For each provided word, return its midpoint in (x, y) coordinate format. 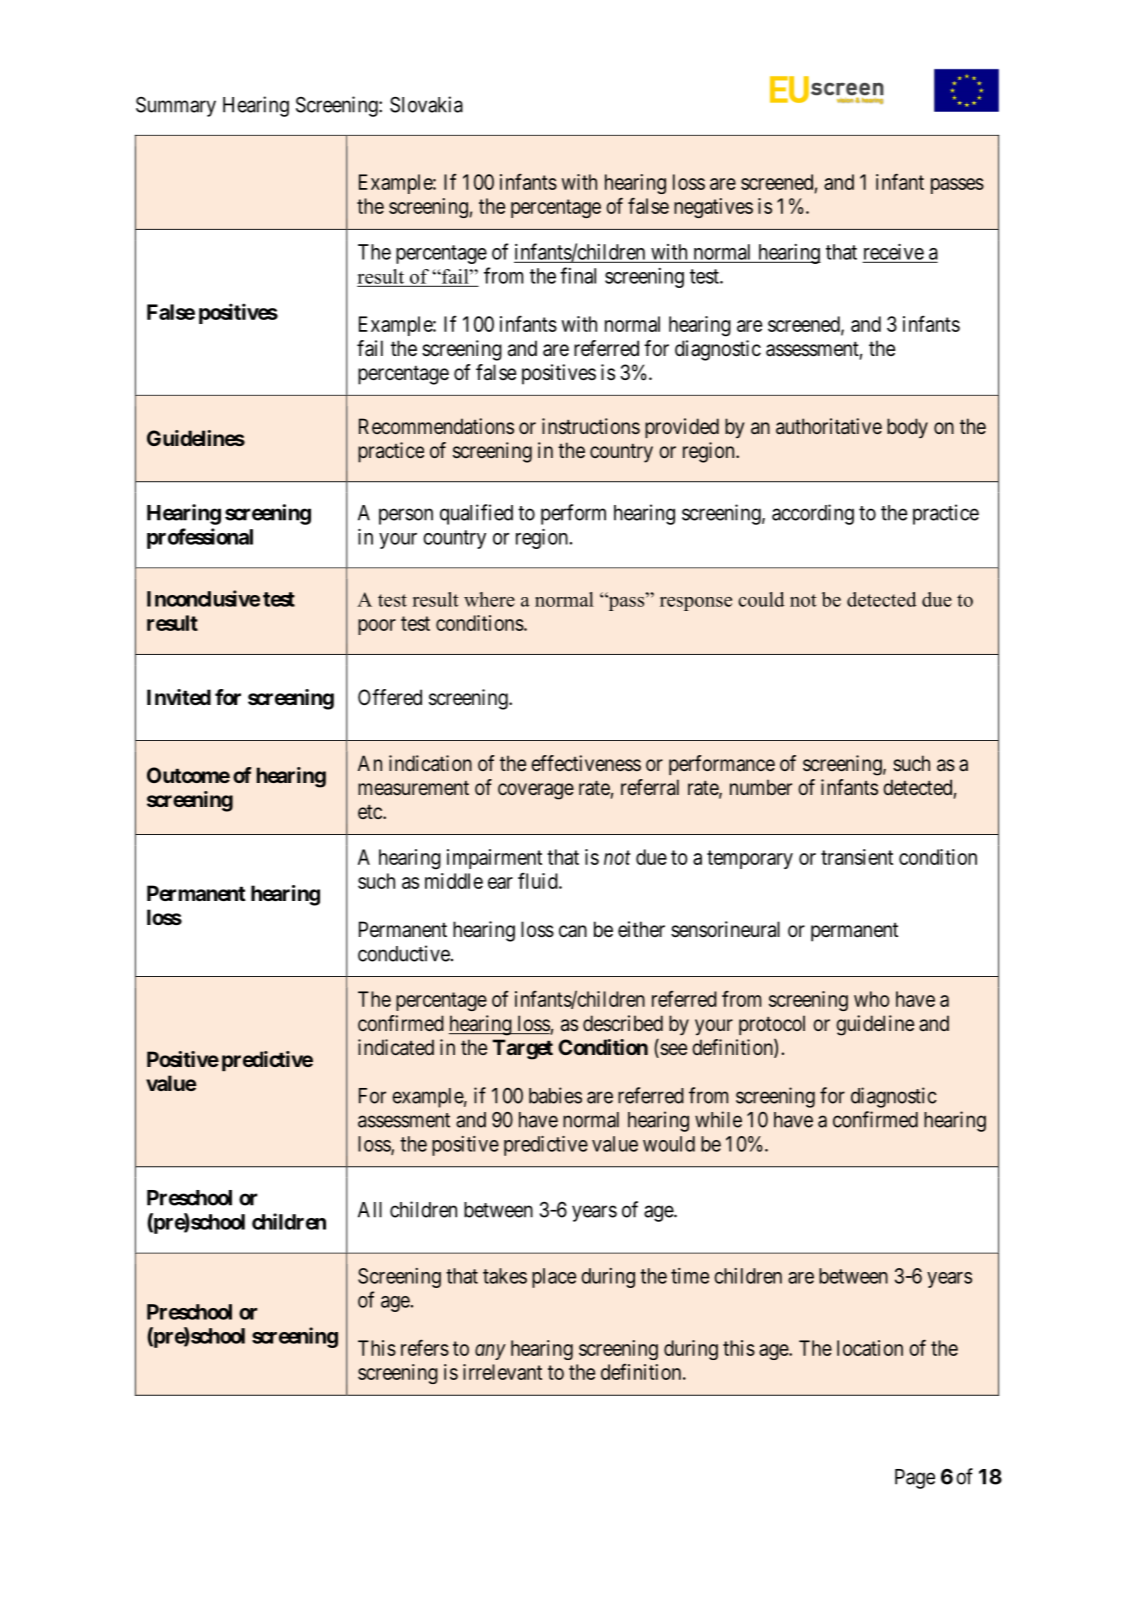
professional (200, 538)
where (489, 599)
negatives (713, 208)
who (871, 999)
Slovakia (426, 104)
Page (915, 1479)
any (490, 1352)
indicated (396, 1047)
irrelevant (502, 1372)
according (813, 514)
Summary (176, 107)
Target (522, 1049)
